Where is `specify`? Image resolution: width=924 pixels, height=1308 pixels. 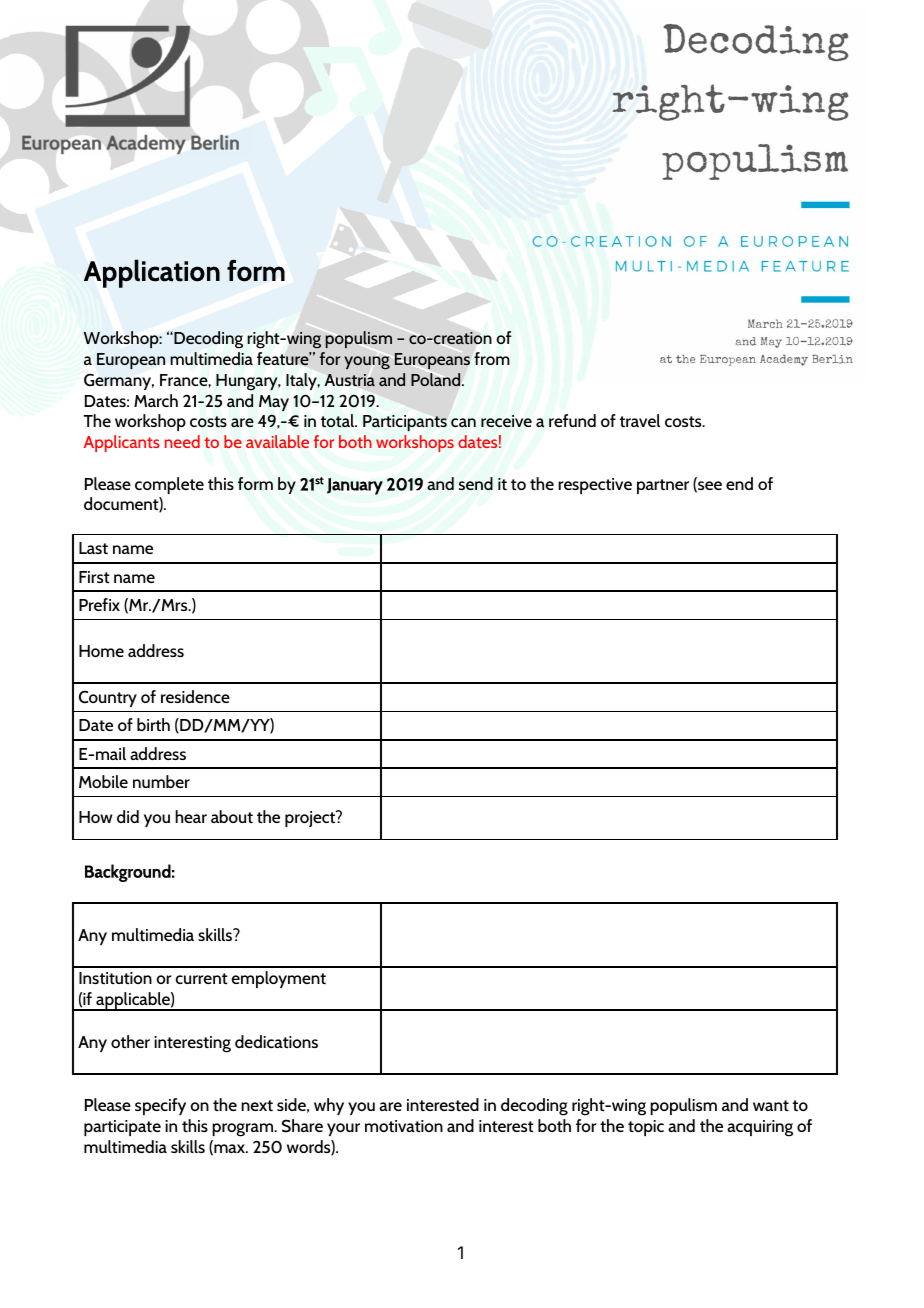 specify is located at coordinates (160, 1106).
